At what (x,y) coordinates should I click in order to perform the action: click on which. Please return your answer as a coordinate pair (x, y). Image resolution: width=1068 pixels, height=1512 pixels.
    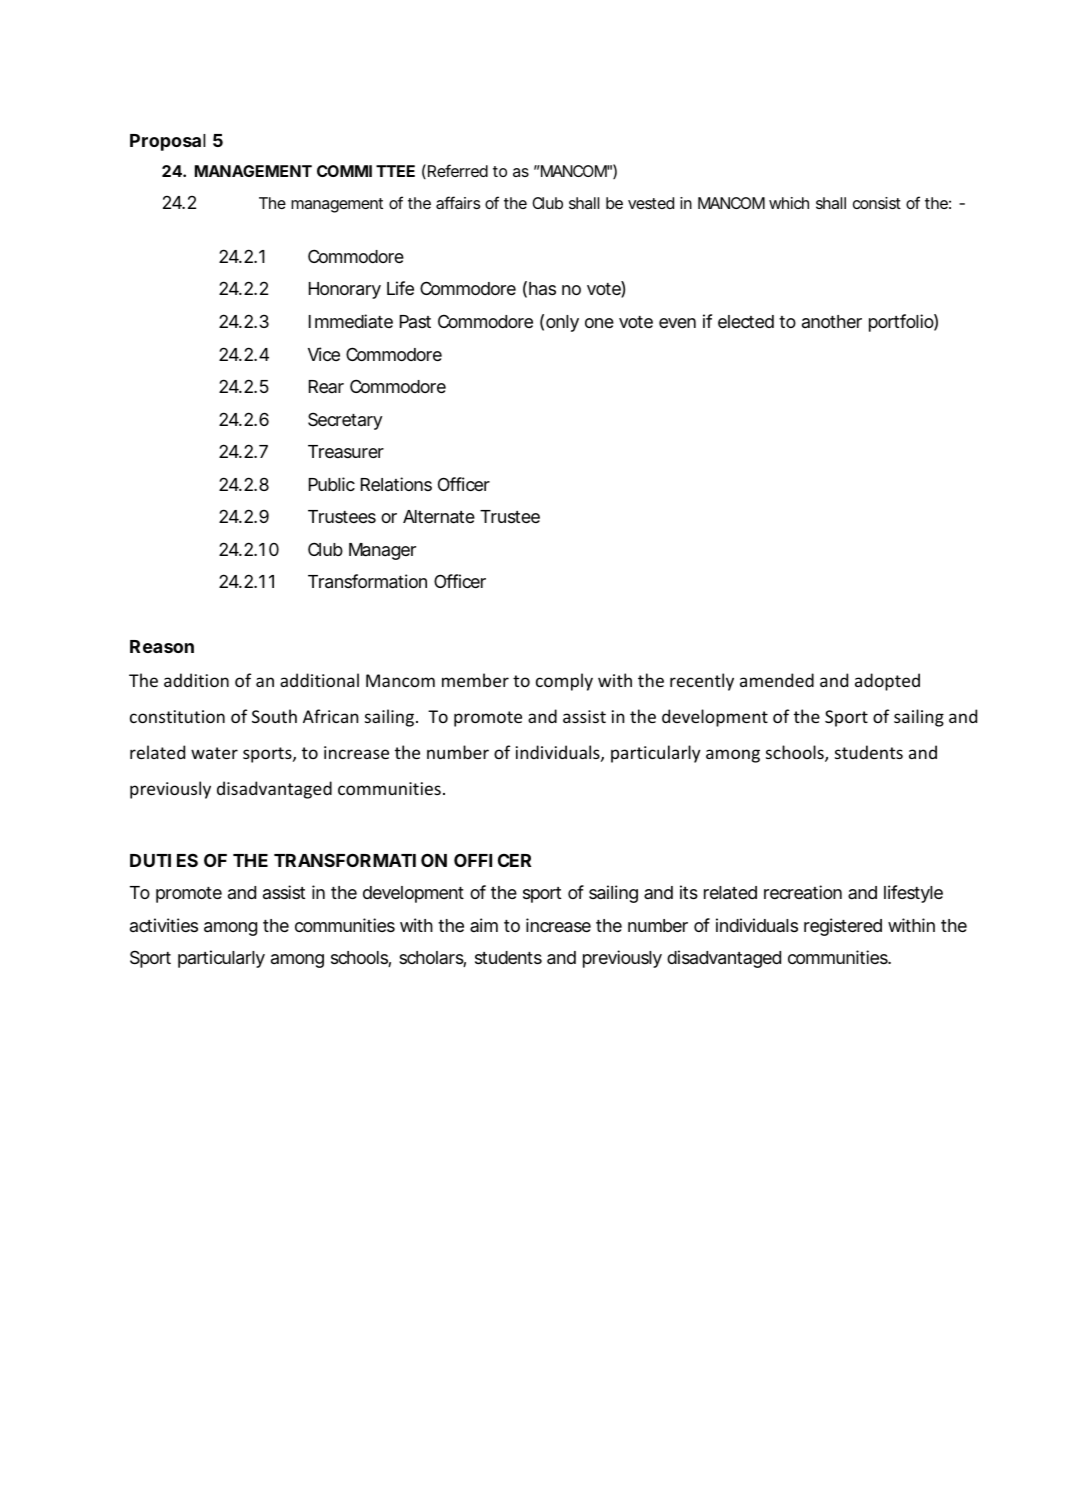
    Looking at the image, I should click on (789, 203).
